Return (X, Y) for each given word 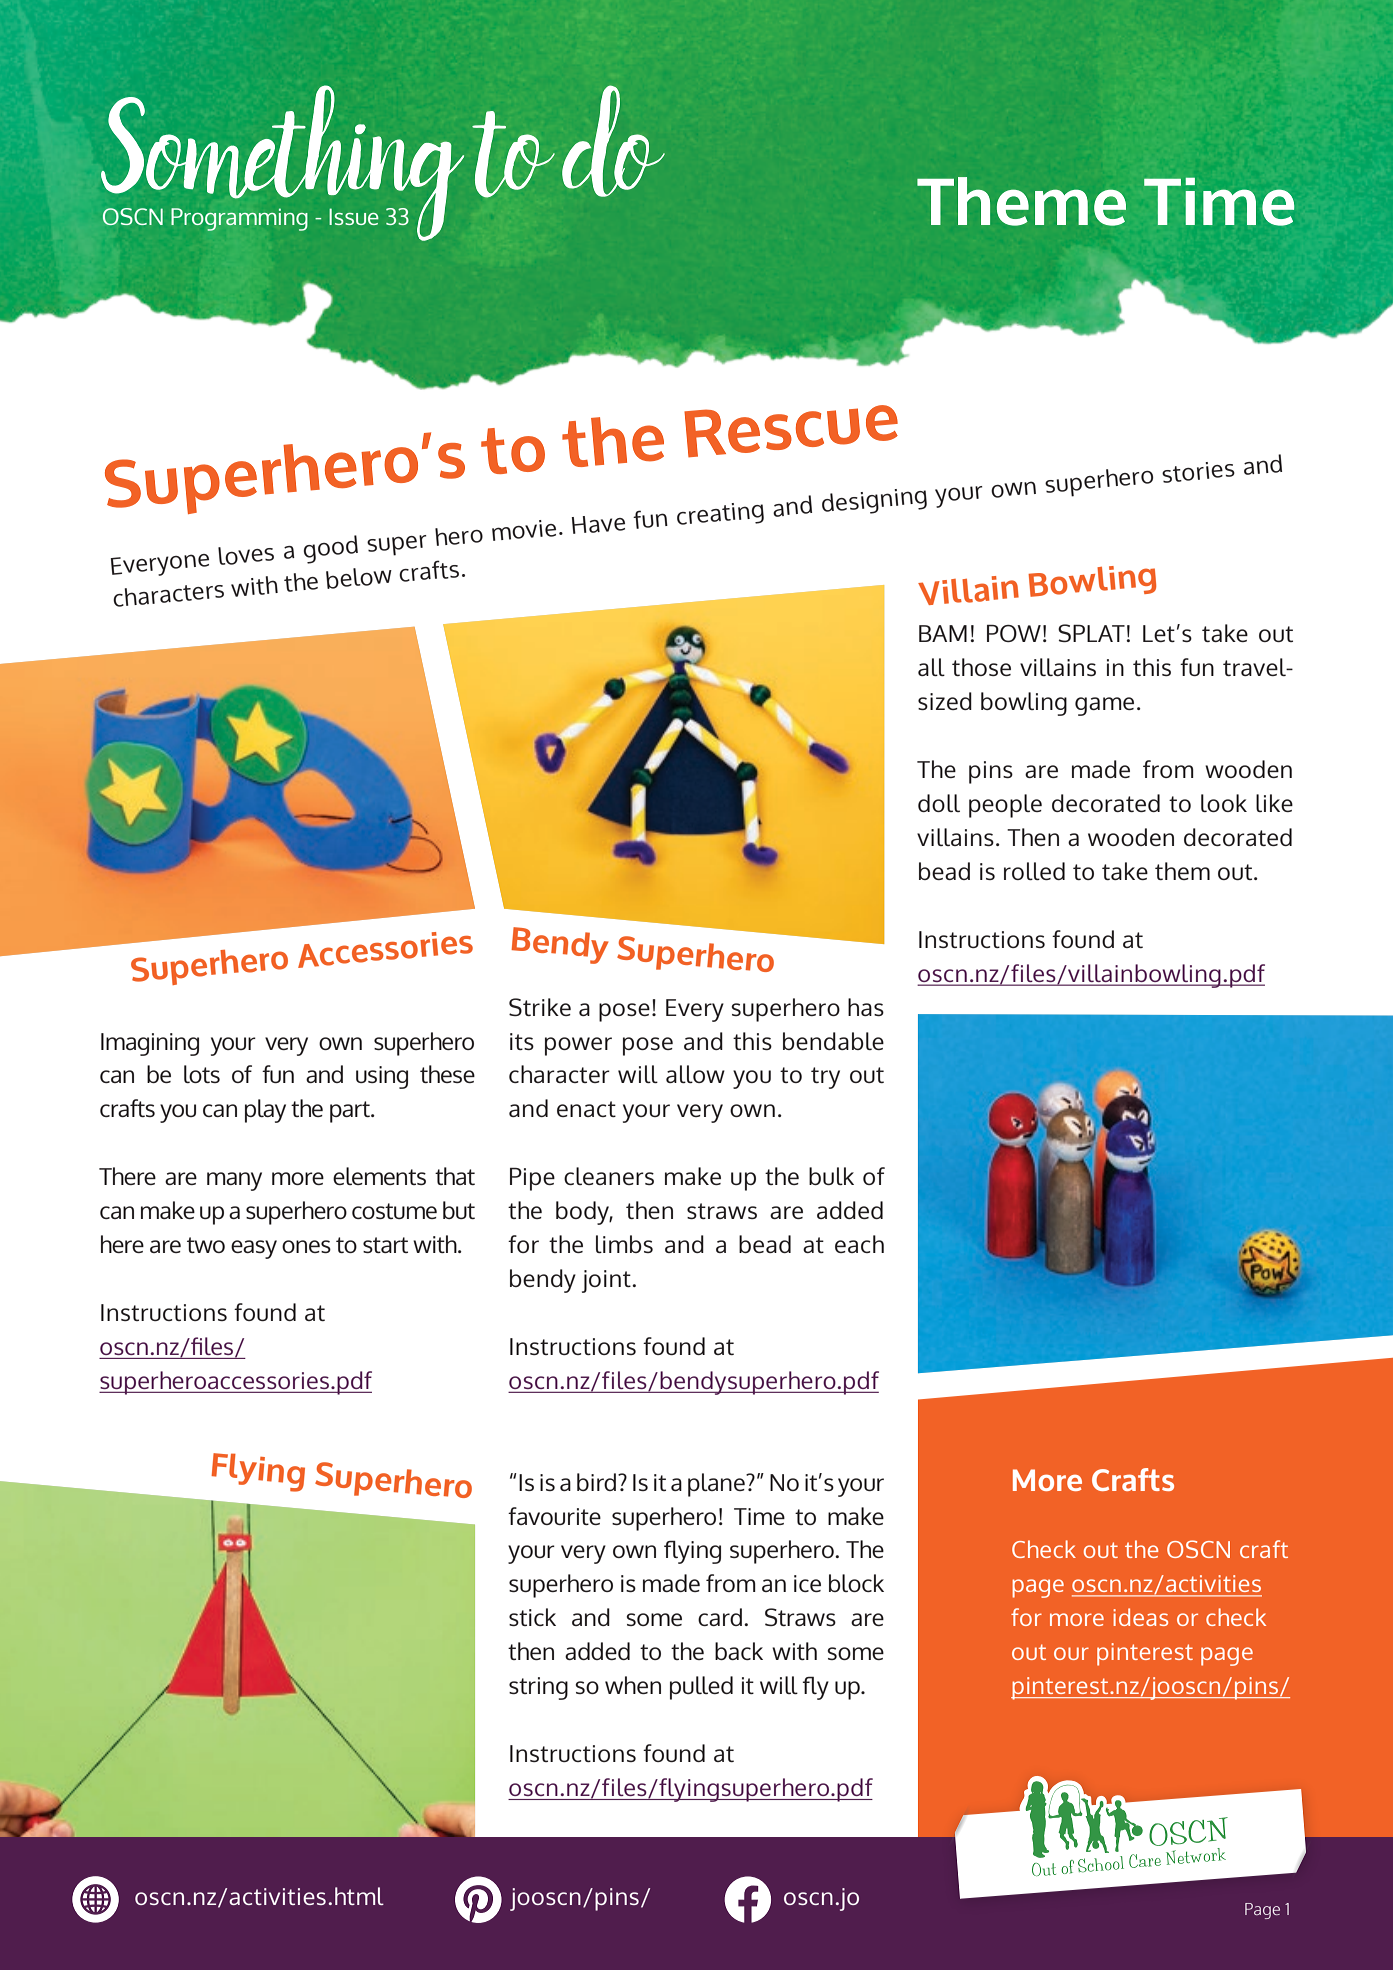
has (866, 1007)
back (739, 1651)
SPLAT (1092, 633)
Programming (239, 219)
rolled (1034, 871)
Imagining (150, 1044)
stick (532, 1617)
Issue (354, 216)
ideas (1140, 1617)
